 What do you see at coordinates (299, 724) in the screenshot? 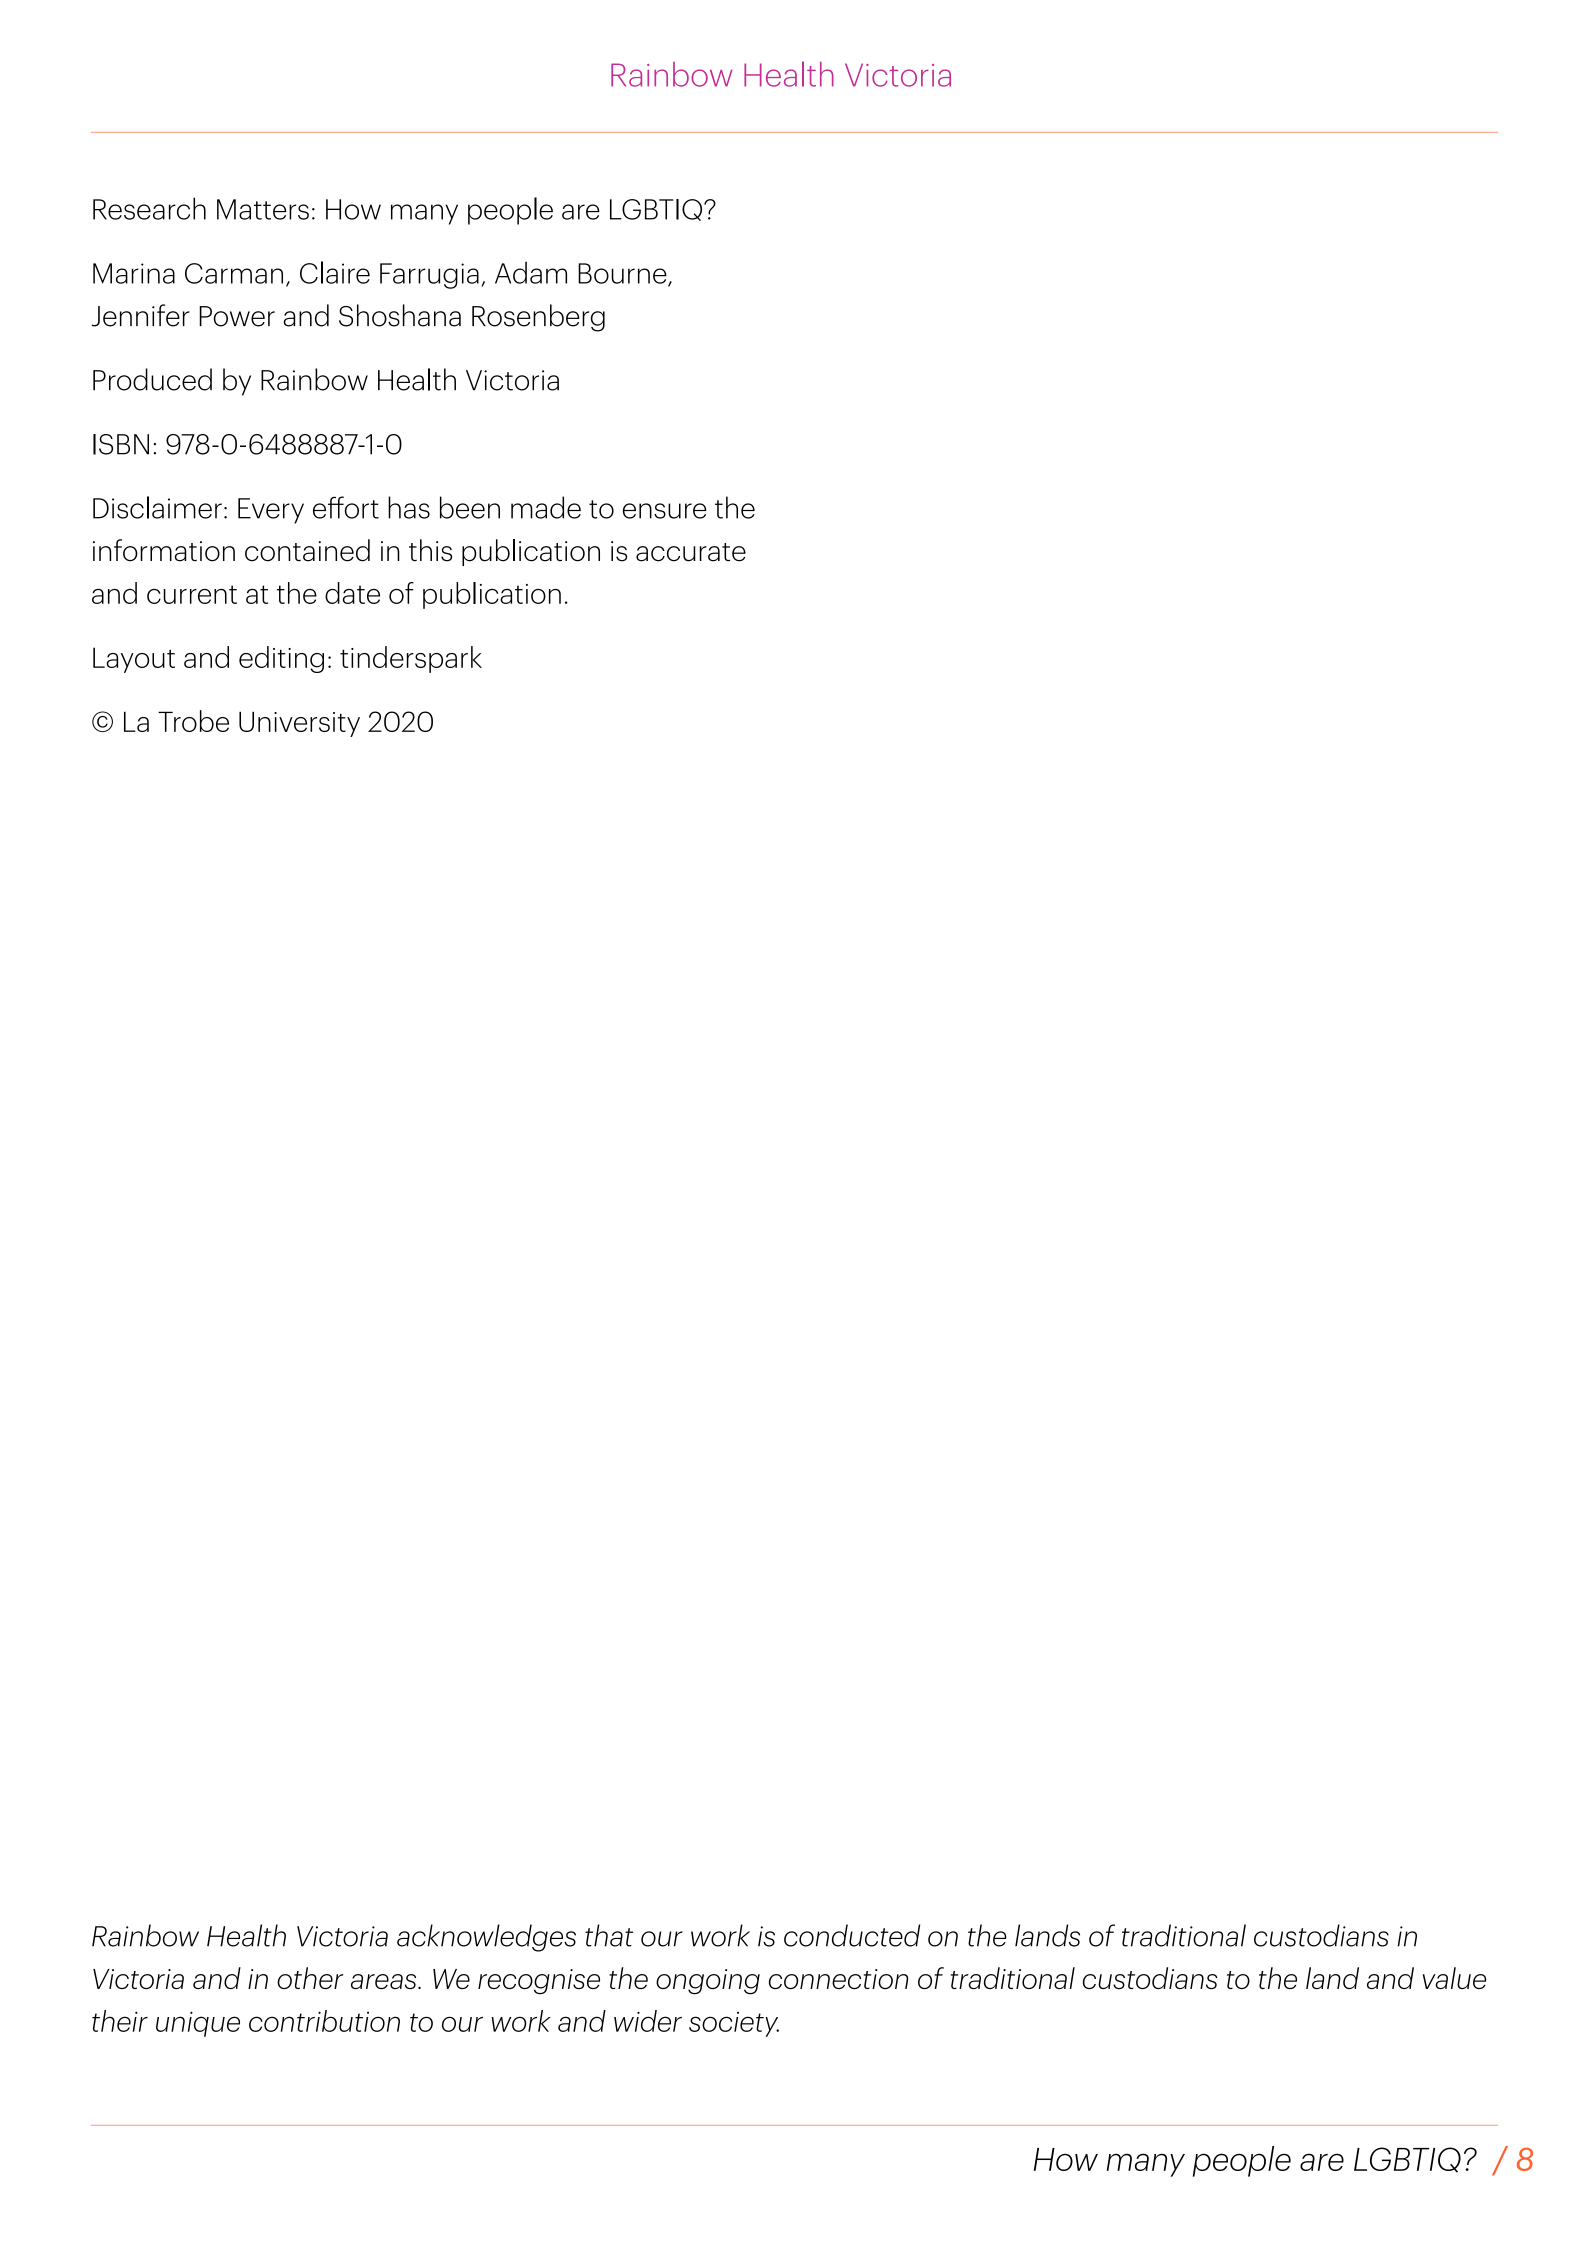
I see `University` at bounding box center [299, 724].
